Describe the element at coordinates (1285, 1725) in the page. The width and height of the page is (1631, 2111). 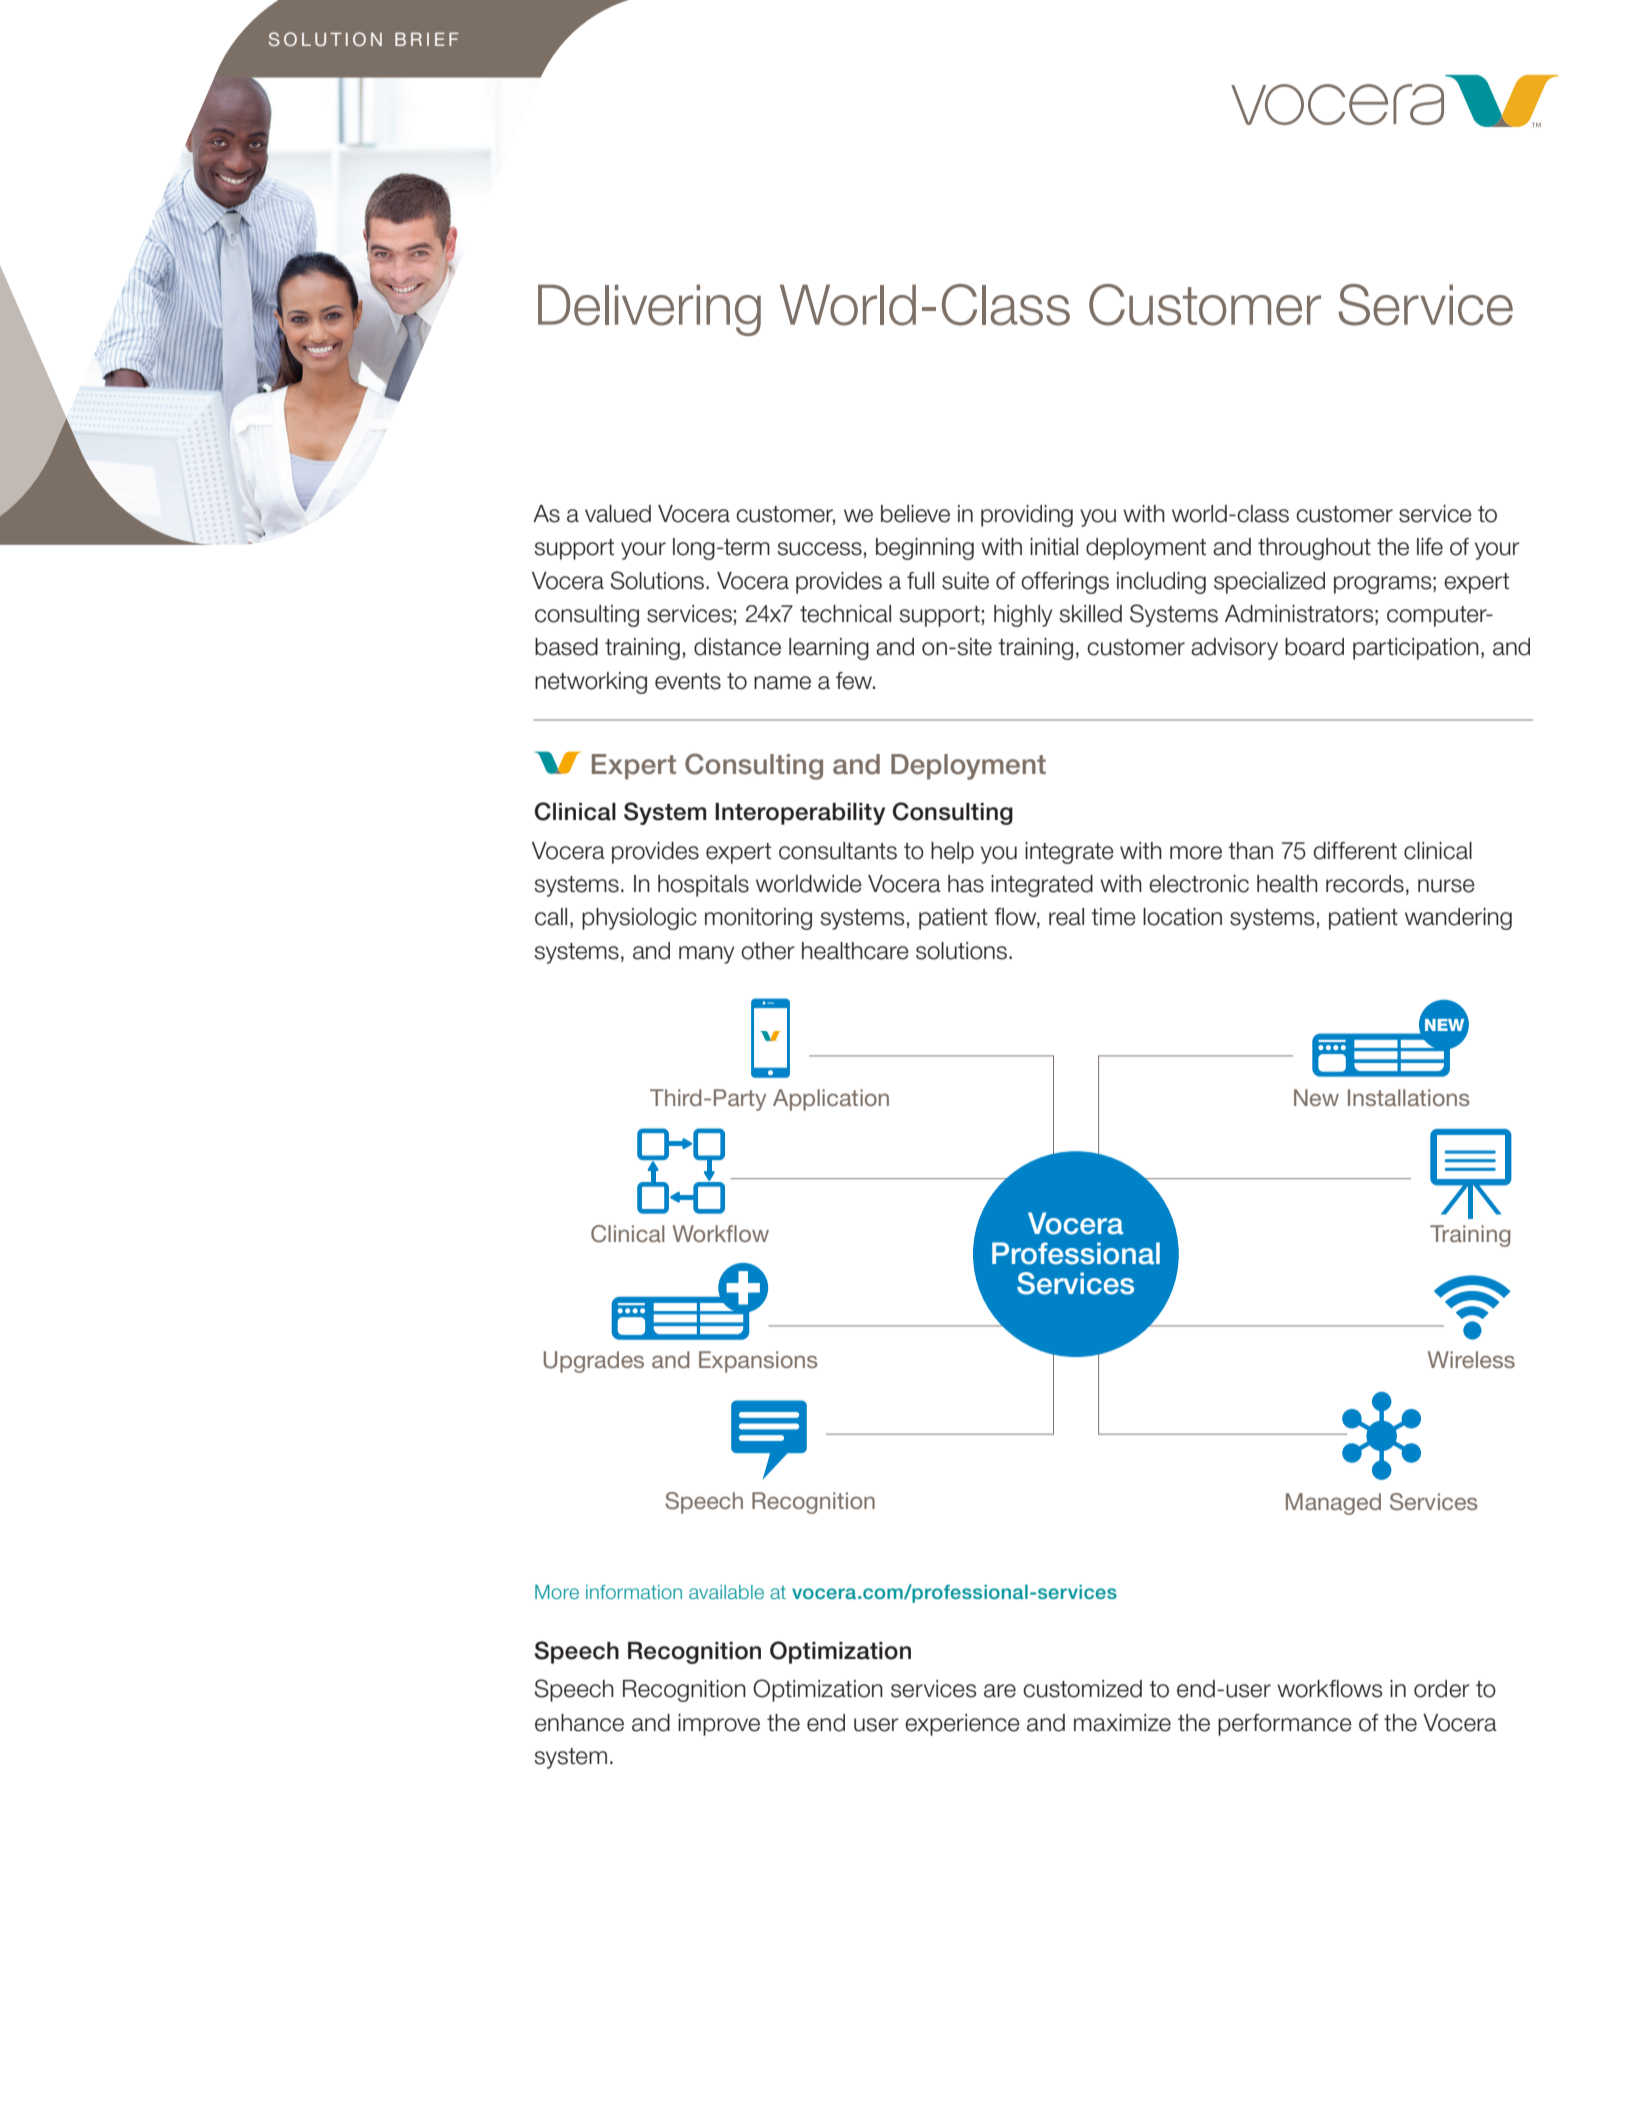
I see `performance` at that location.
